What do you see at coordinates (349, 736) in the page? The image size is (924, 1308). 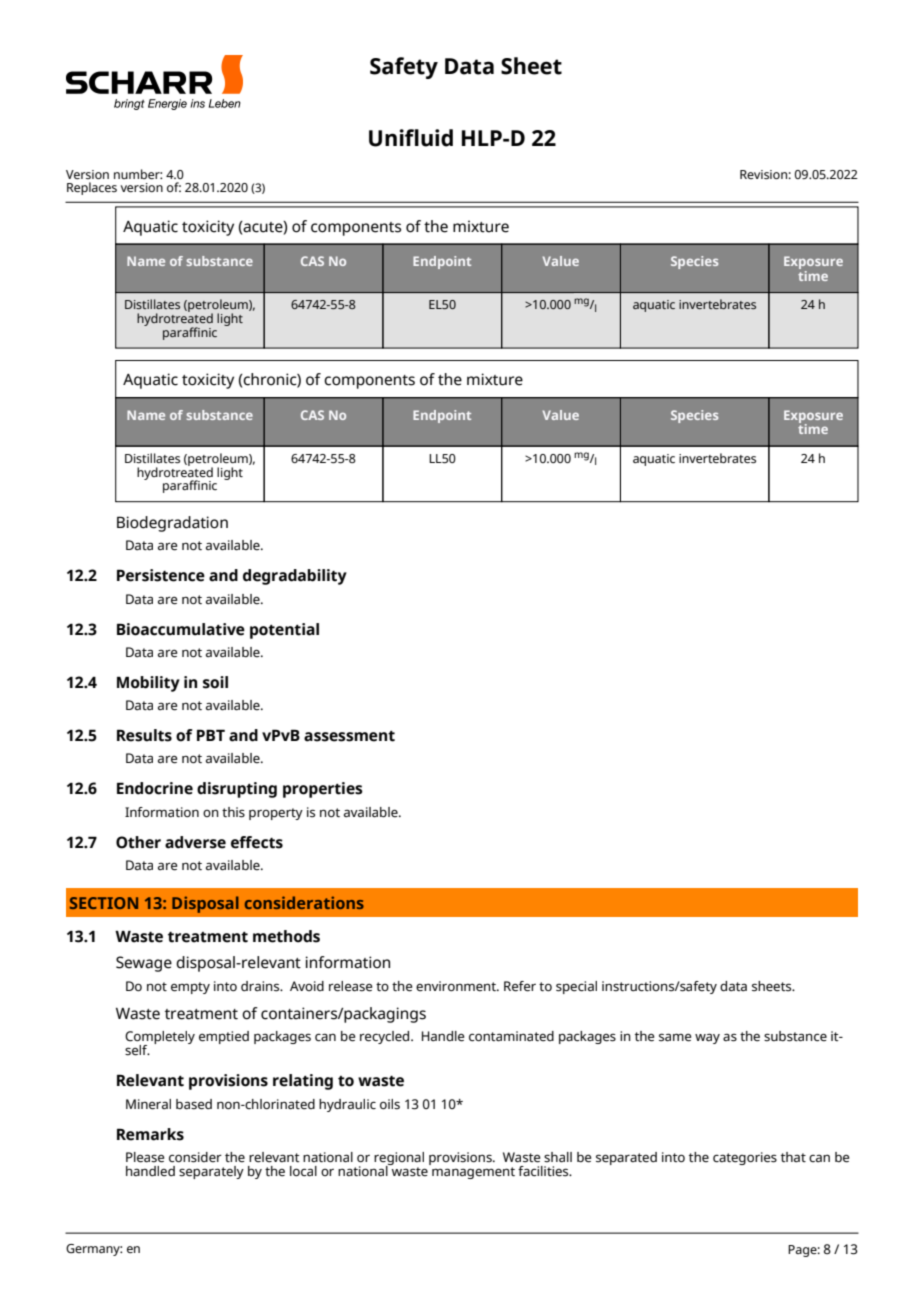 I see `assessment` at bounding box center [349, 736].
